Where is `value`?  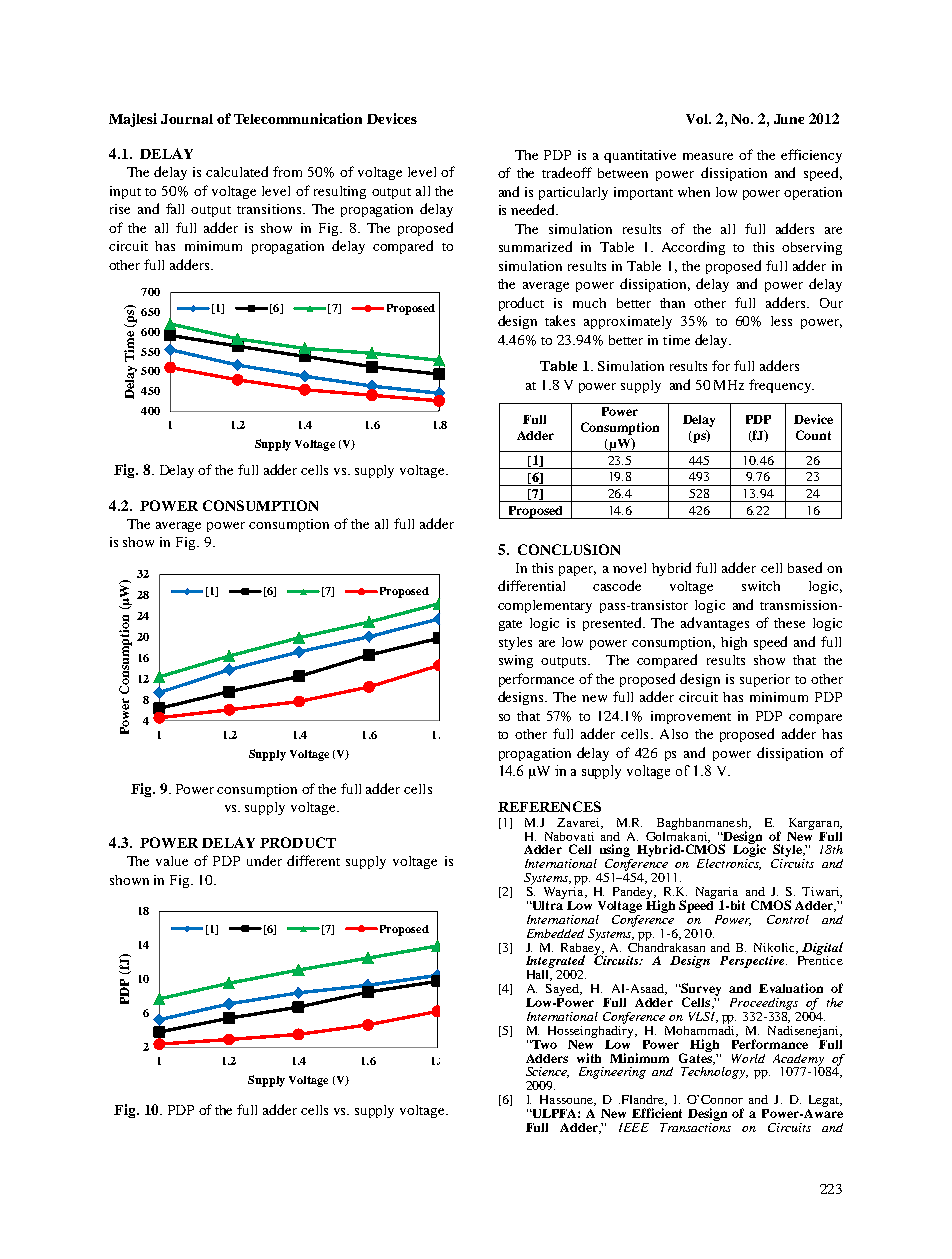 value is located at coordinates (172, 861).
